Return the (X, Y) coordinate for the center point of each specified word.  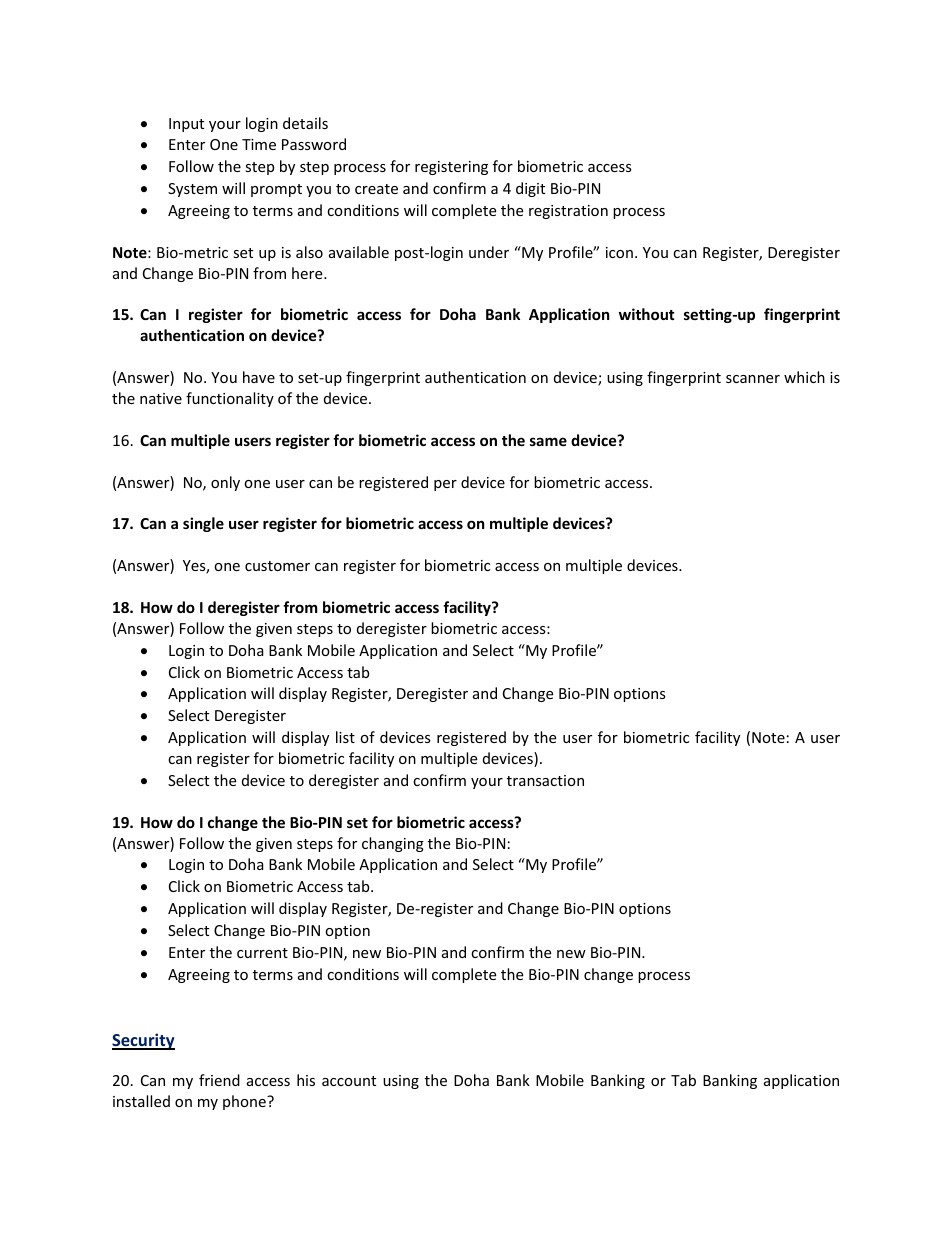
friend (219, 1080)
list (345, 737)
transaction (545, 780)
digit (530, 189)
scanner (753, 379)
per (445, 485)
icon (619, 252)
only (225, 483)
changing (393, 844)
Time (259, 144)
